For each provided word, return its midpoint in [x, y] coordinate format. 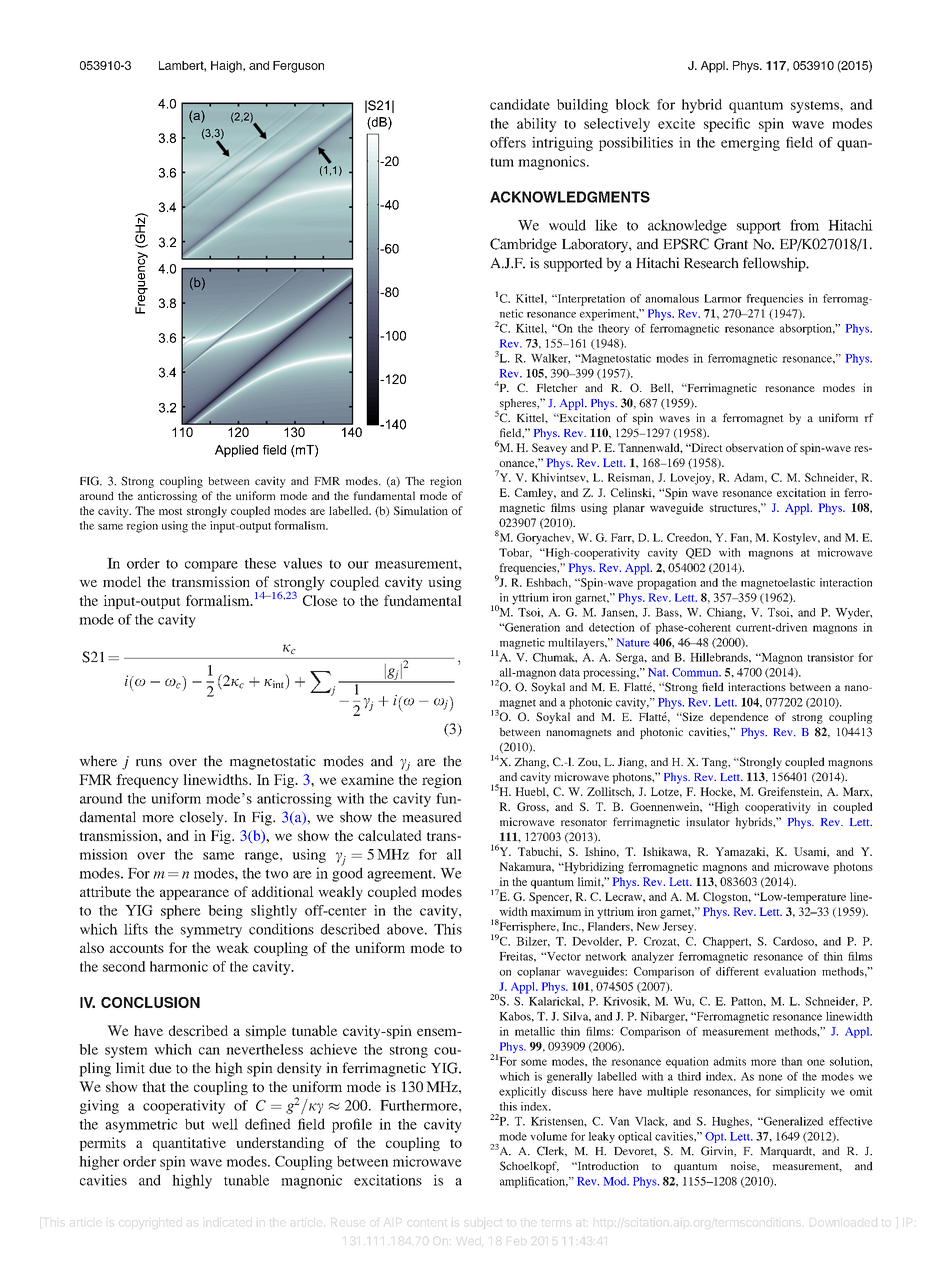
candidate [520, 104]
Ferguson [298, 67]
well [225, 1124]
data [569, 672]
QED [698, 553]
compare [211, 566]
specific [727, 125]
